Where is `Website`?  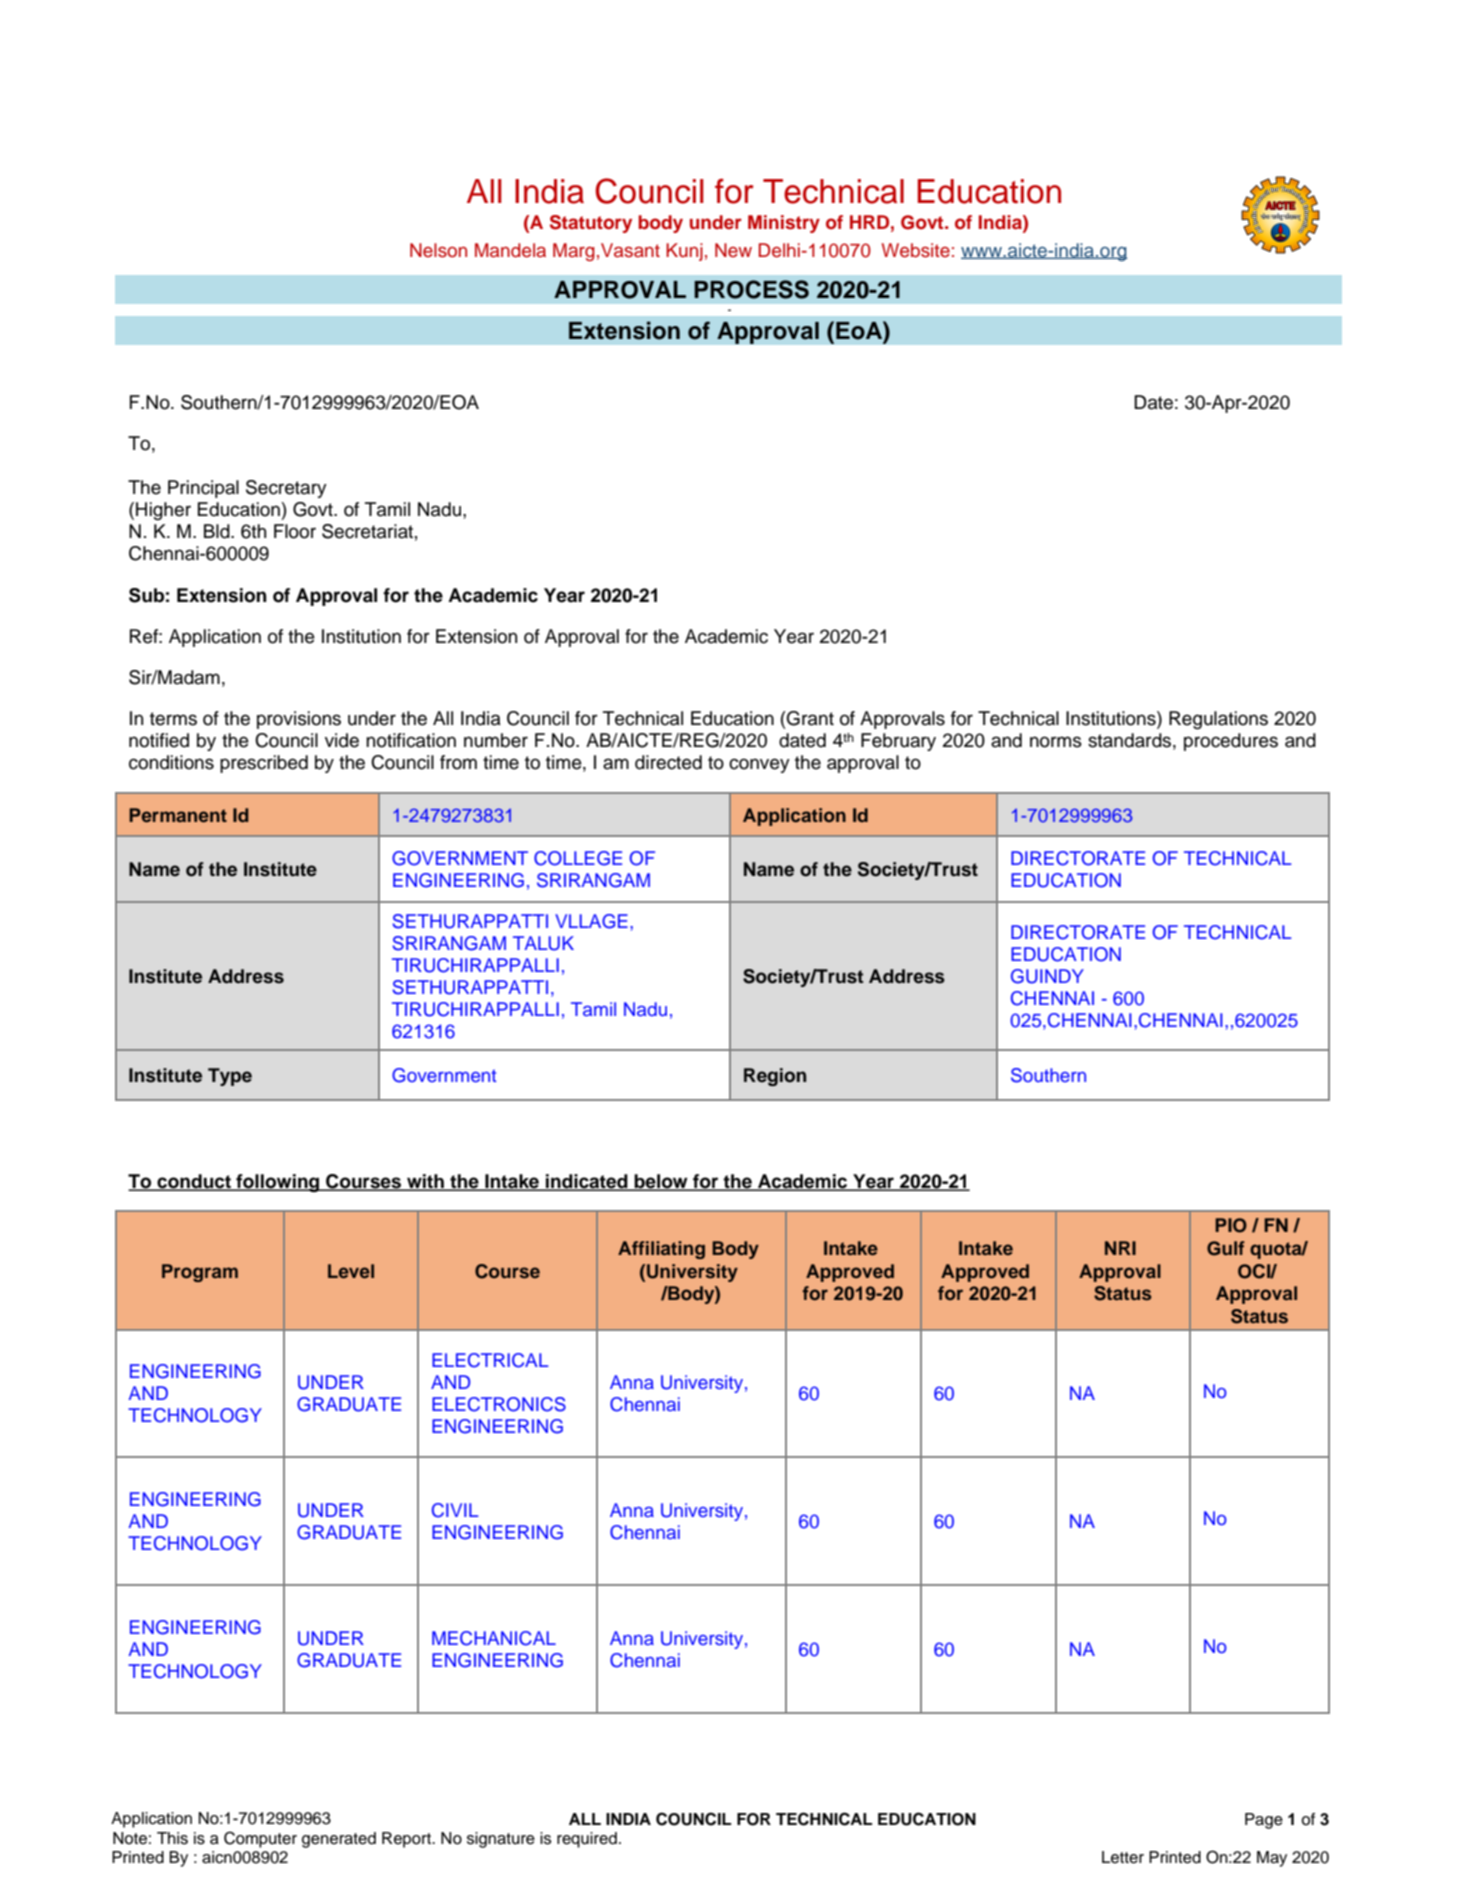
Website is located at coordinates (916, 250).
